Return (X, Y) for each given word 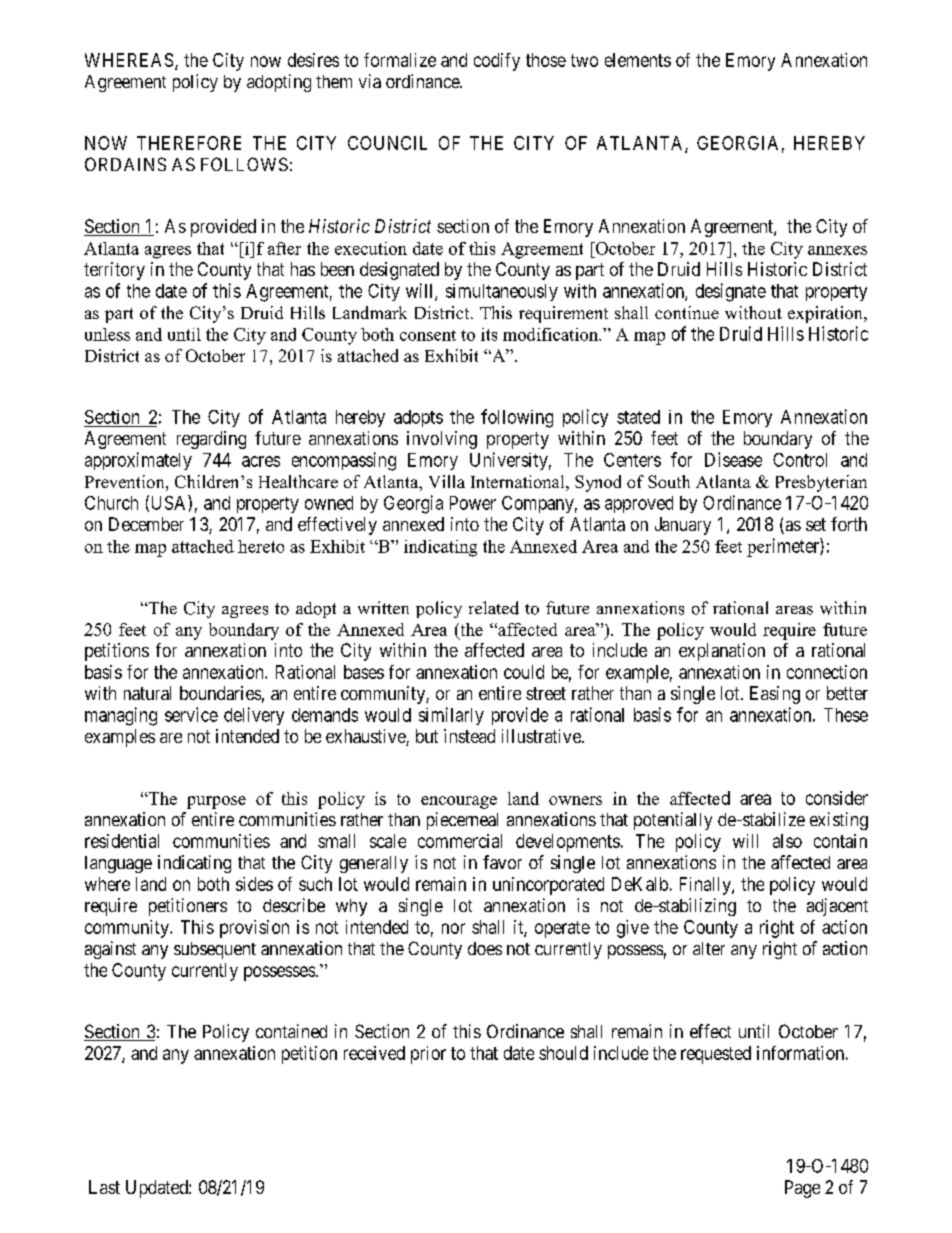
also (787, 841)
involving (442, 440)
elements (638, 60)
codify (497, 62)
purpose (216, 802)
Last (104, 1187)
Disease (733, 459)
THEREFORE (189, 143)
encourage (459, 802)
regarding (211, 440)
